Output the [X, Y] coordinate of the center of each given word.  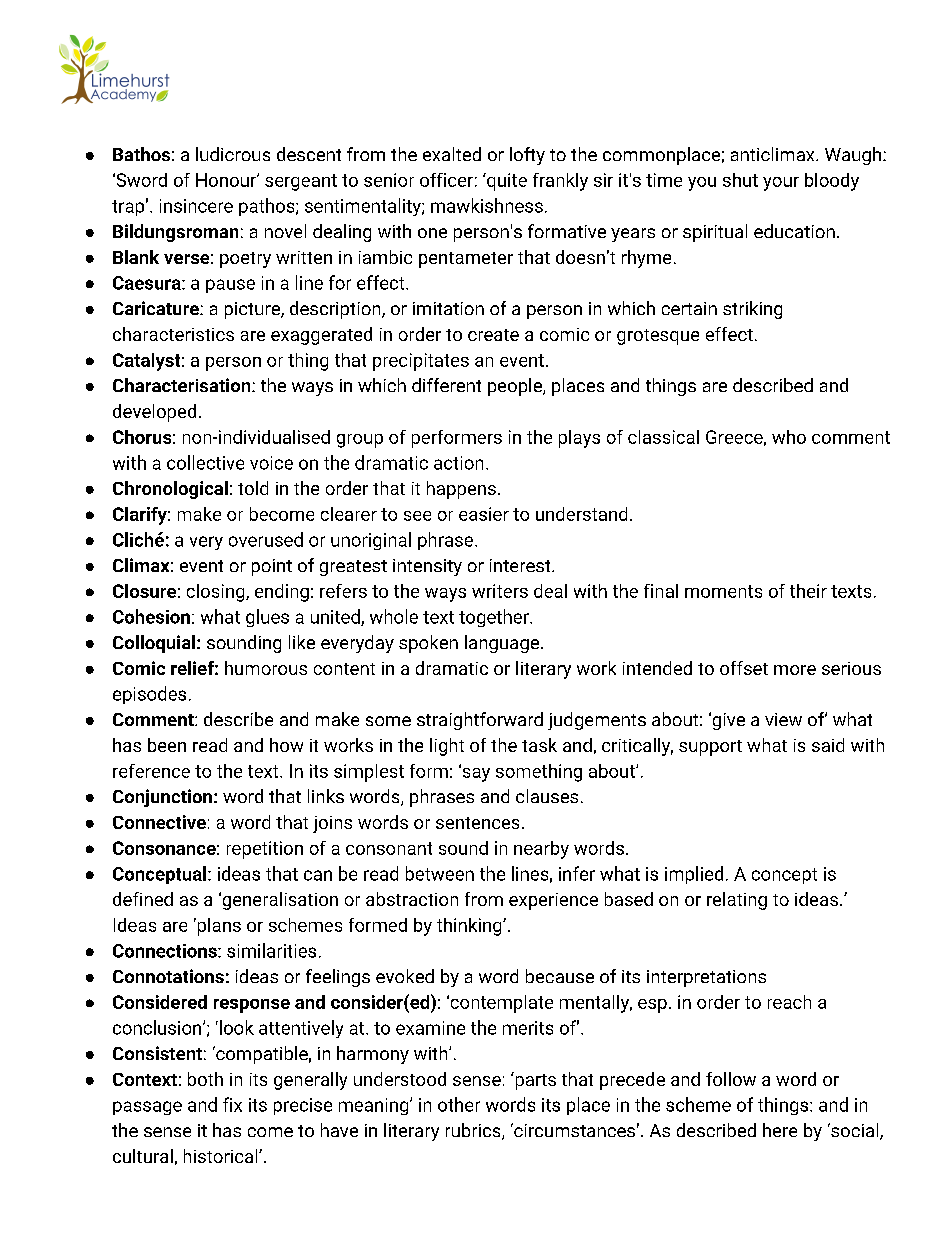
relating [737, 901]
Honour [227, 180]
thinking [469, 927]
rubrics [473, 1130]
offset [744, 668]
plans [218, 927]
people [516, 387]
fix [232, 1104]
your [781, 184]
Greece [734, 437]
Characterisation [183, 385]
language [502, 644]
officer [446, 180]
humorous [266, 668]
